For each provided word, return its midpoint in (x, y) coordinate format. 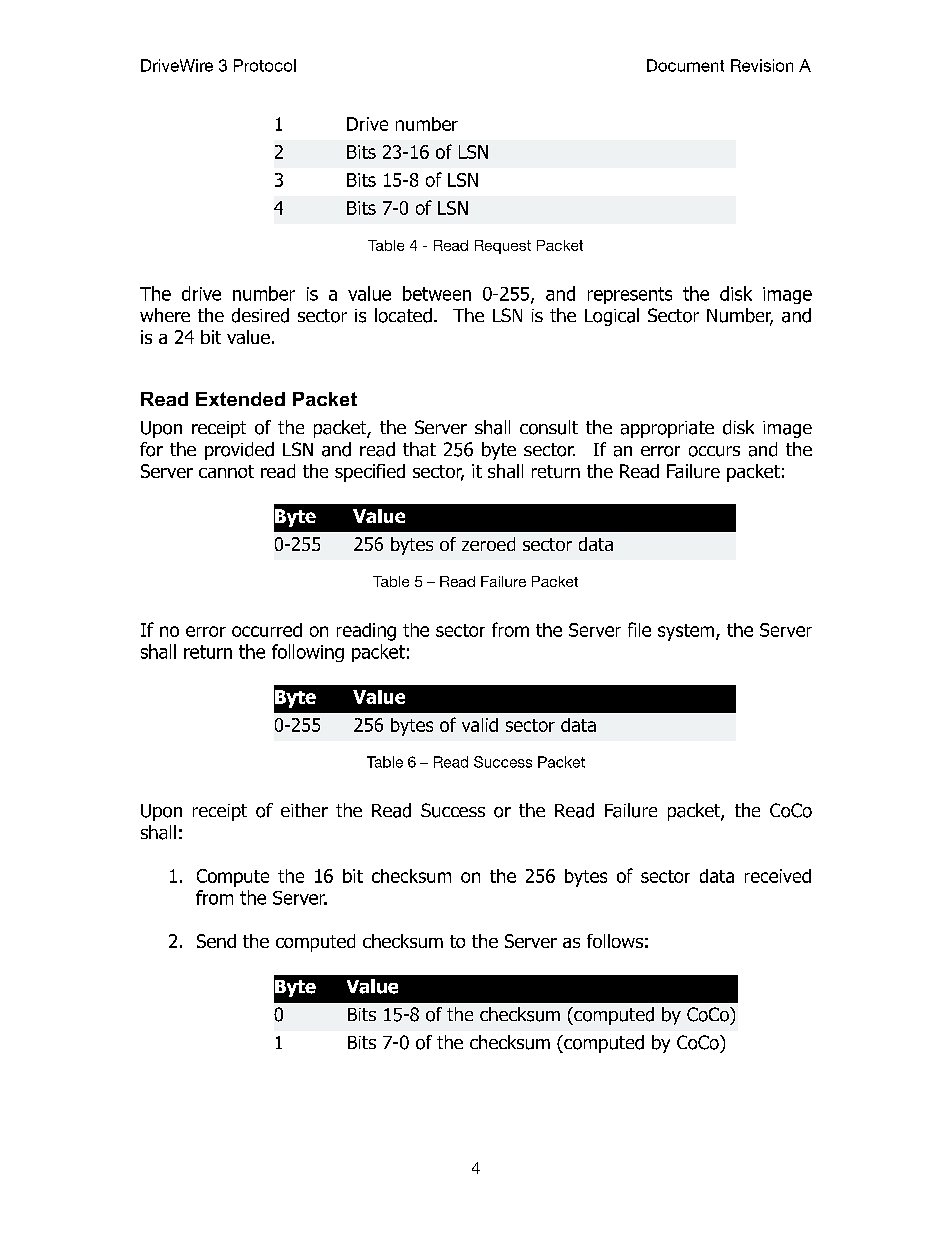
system (687, 632)
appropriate (667, 429)
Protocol (265, 65)
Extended (240, 399)
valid (480, 725)
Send (216, 941)
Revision (762, 65)
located (403, 315)
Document (685, 65)
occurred (267, 630)
